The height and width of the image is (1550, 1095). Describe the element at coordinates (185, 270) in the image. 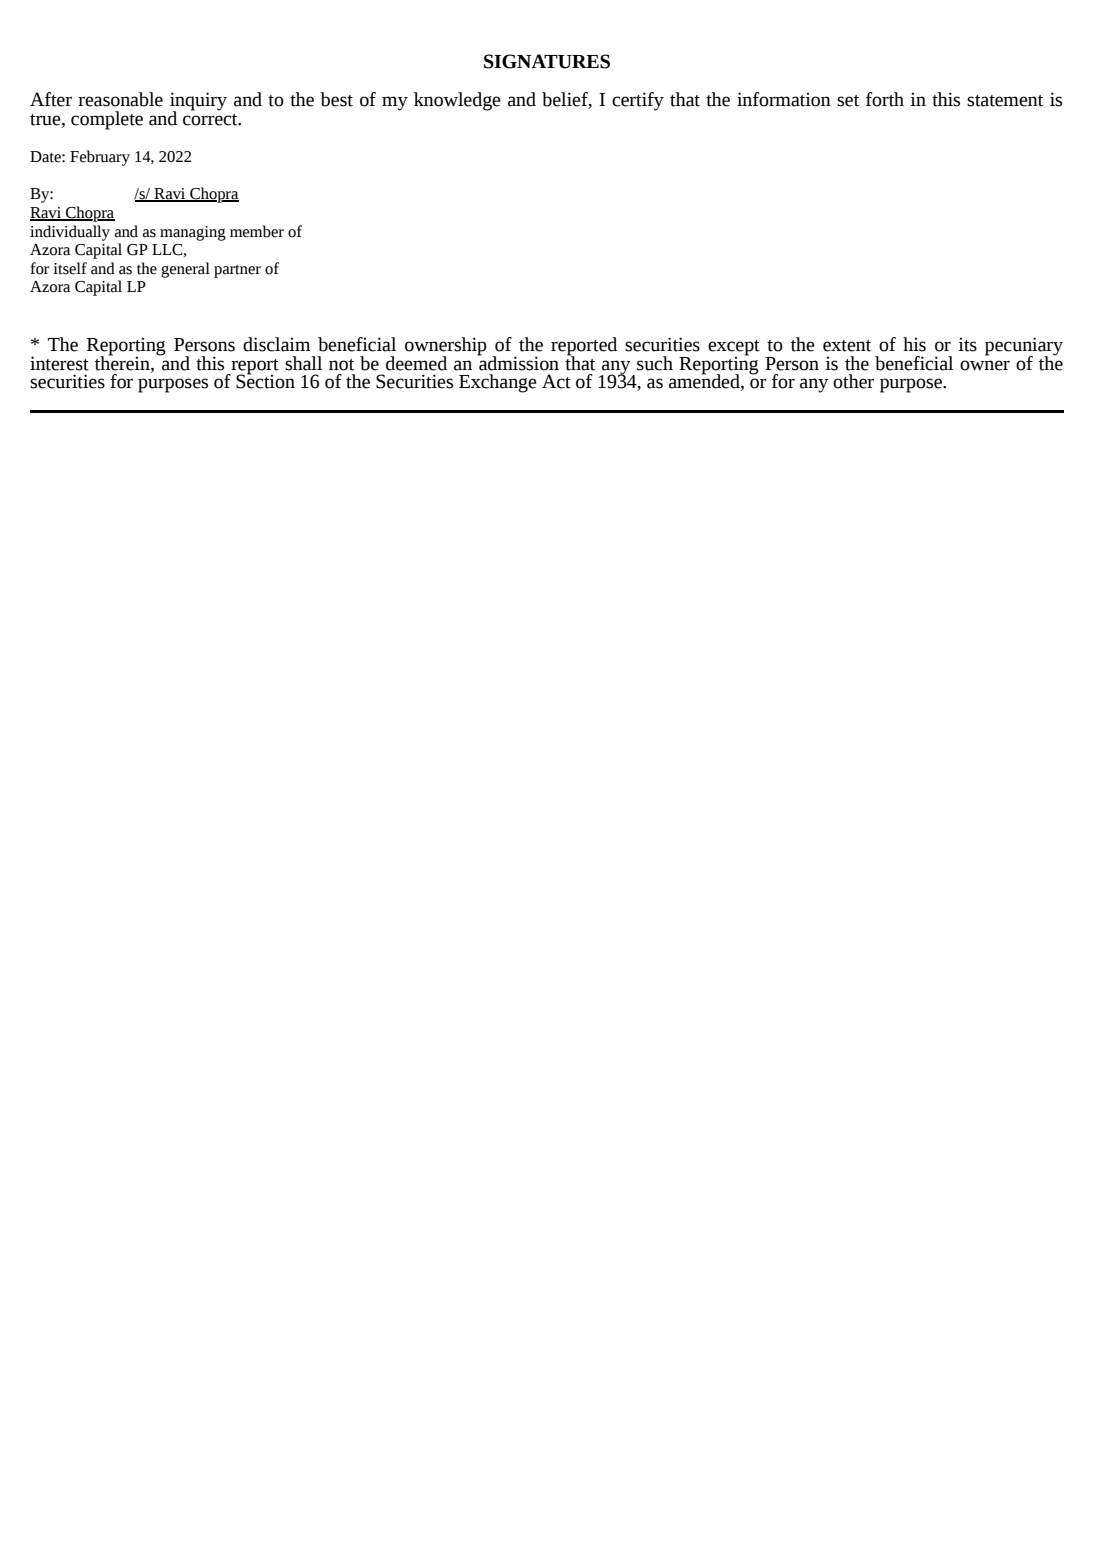

I see `general` at that location.
